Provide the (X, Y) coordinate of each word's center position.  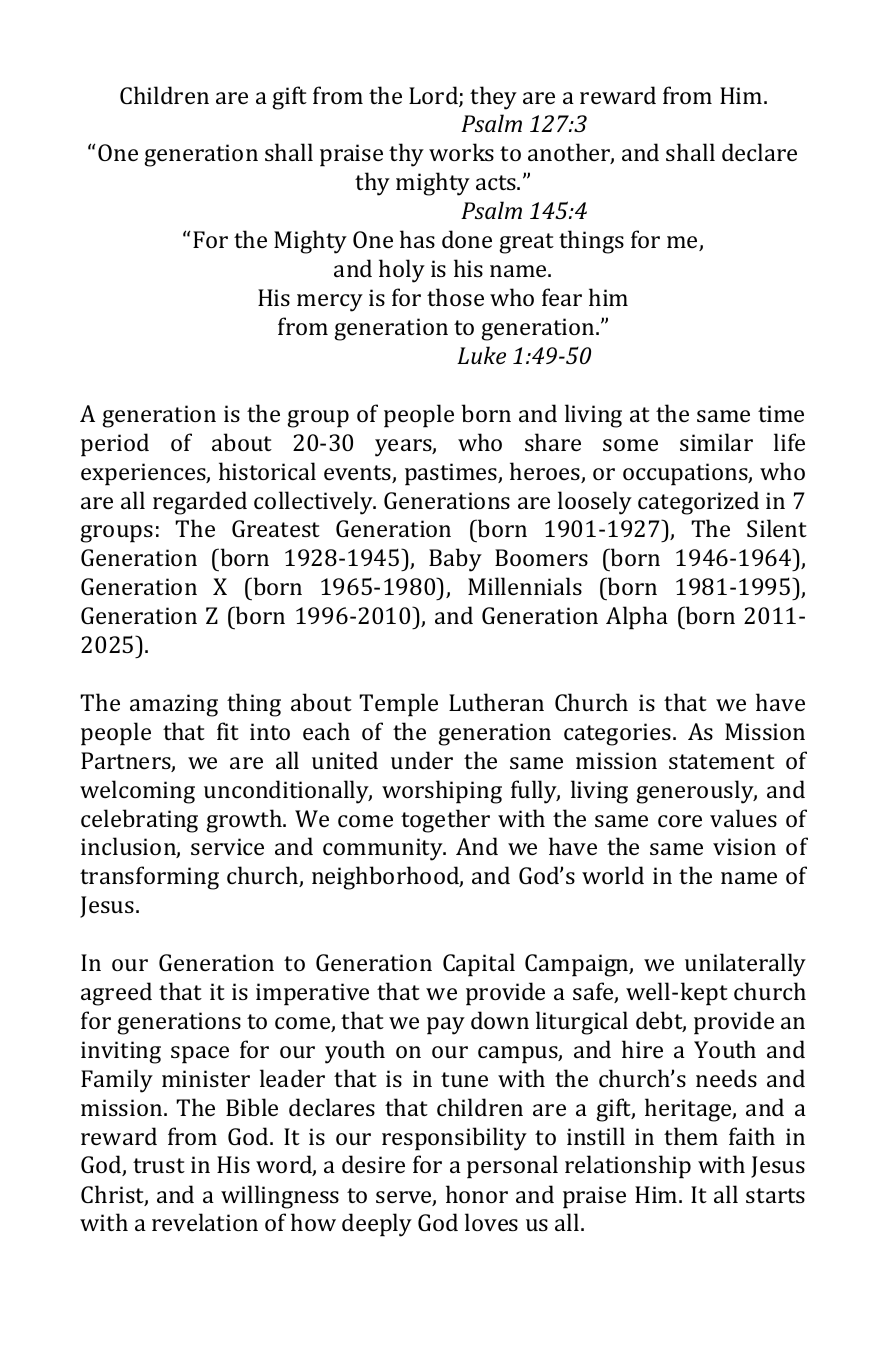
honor (477, 1194)
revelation (205, 1222)
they (493, 98)
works (461, 152)
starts (775, 1195)
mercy (330, 303)
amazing (174, 705)
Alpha (637, 618)
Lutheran (496, 702)
